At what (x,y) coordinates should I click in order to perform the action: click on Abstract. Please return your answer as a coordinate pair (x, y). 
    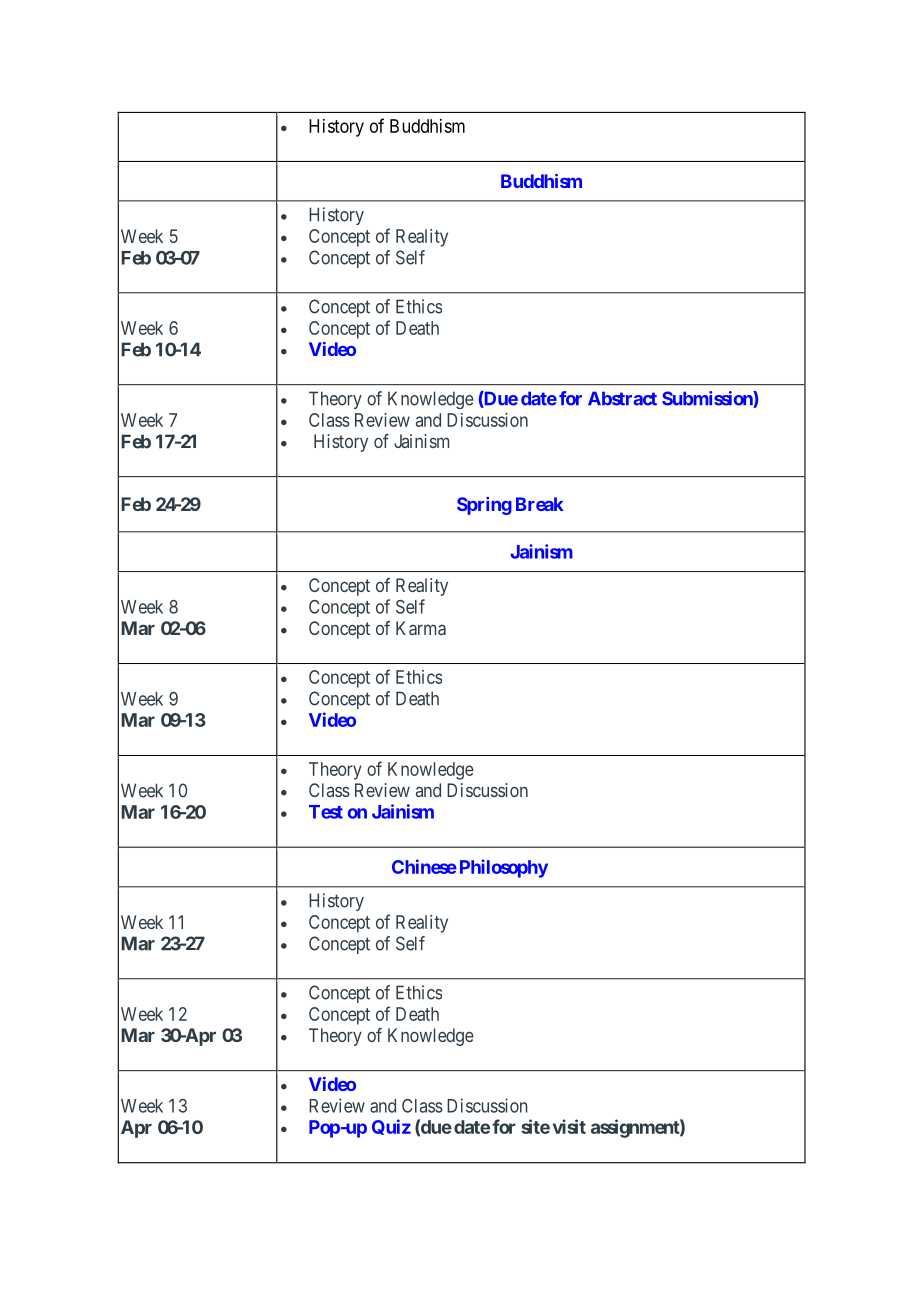
    Looking at the image, I should click on (622, 398).
